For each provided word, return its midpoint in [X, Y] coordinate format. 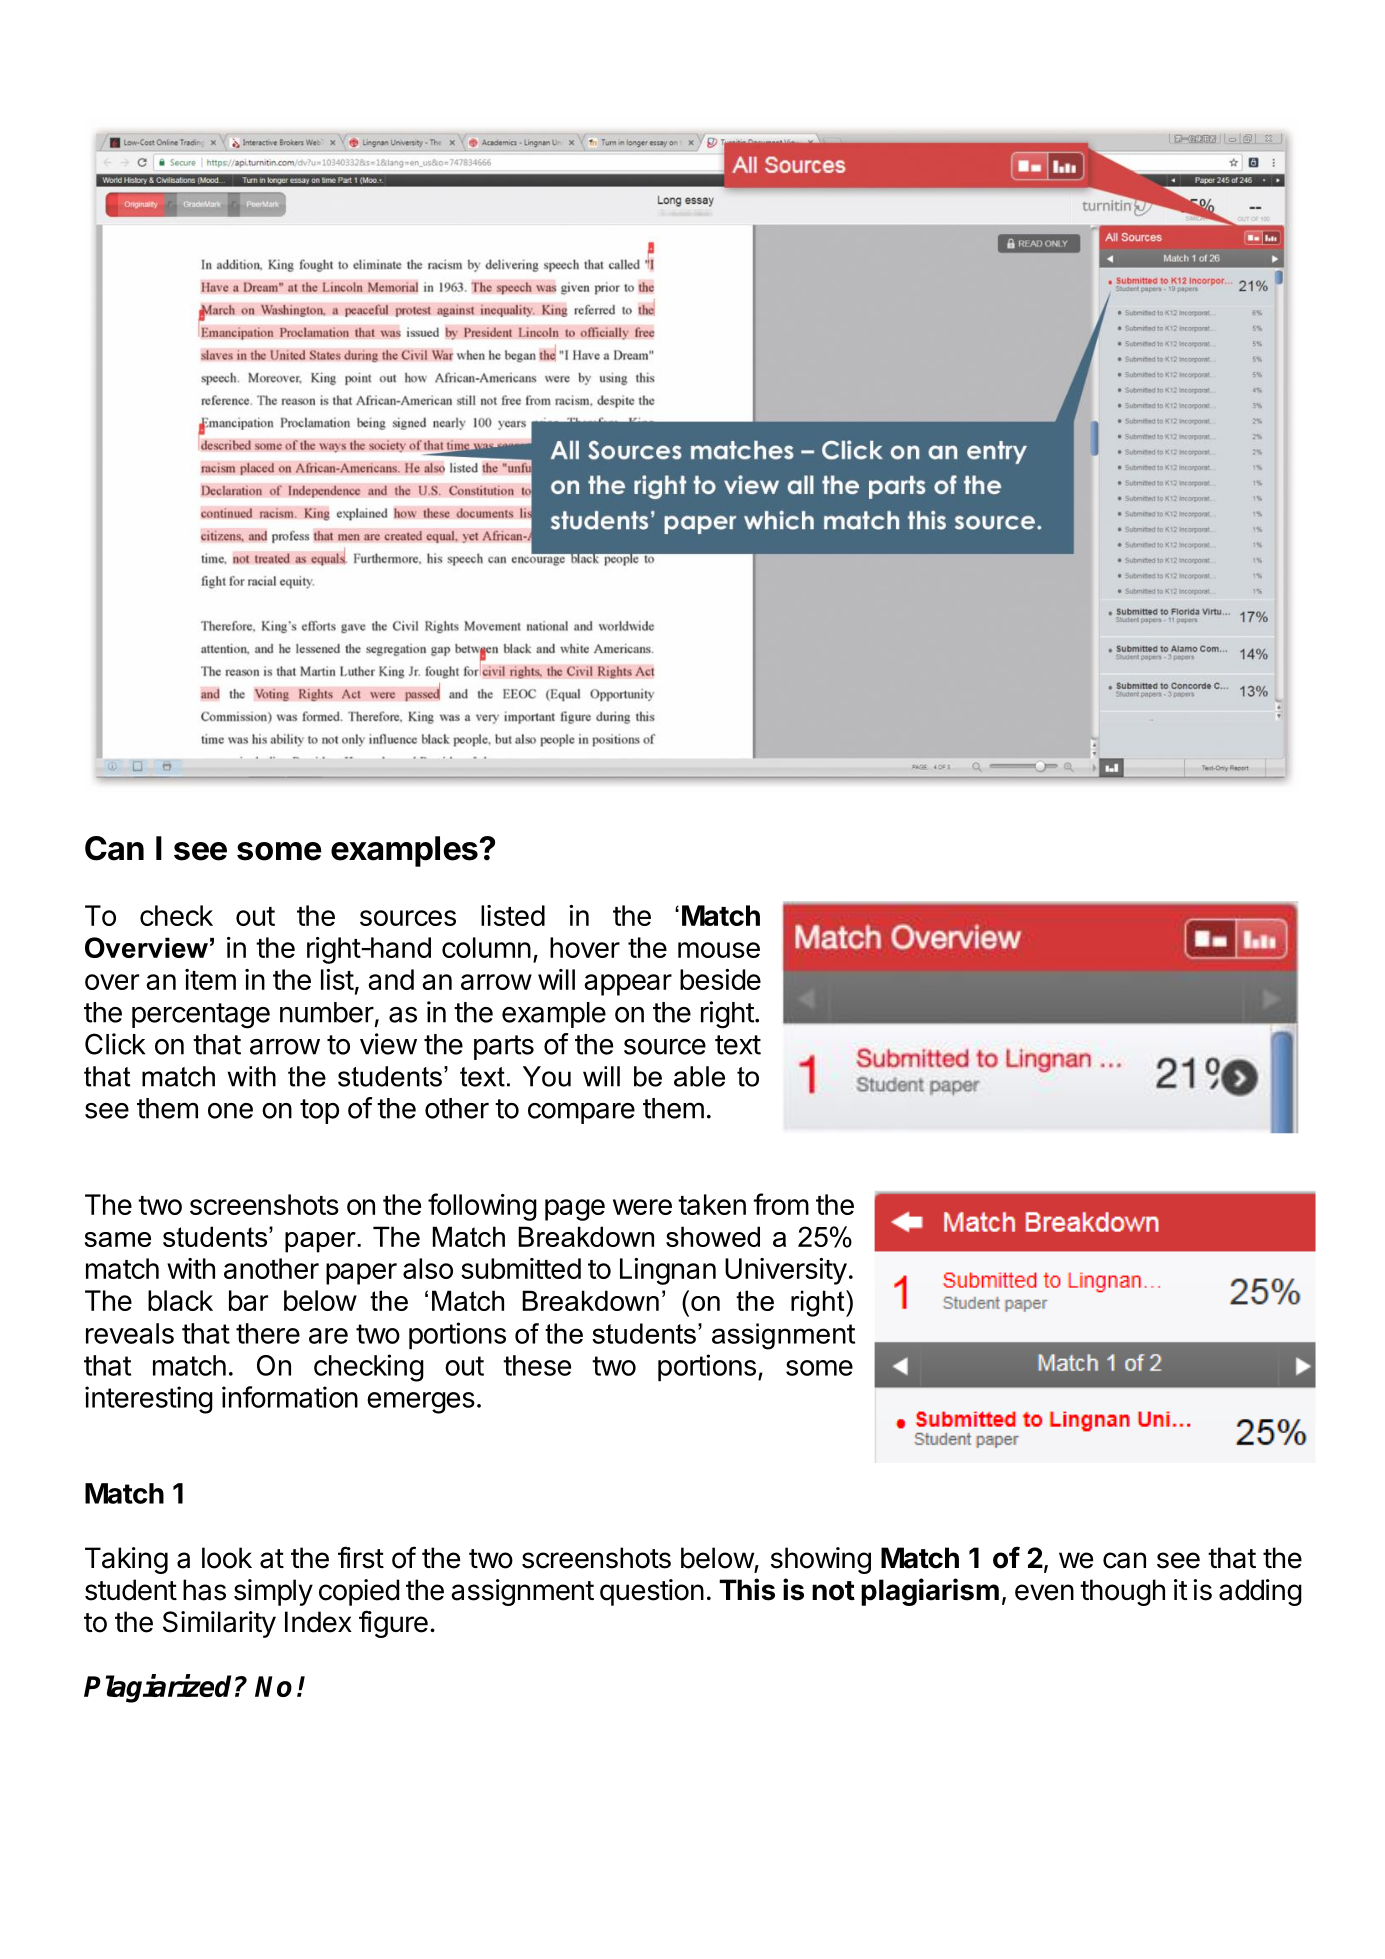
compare [581, 1113]
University [786, 1271]
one [230, 1111]
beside [720, 979]
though [1122, 1592]
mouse [719, 950]
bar [248, 1300]
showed [713, 1236]
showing [821, 1560]
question [652, 1592]
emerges [421, 1403]
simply [273, 1592]
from [781, 1204]
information [290, 1397]
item [210, 979]
